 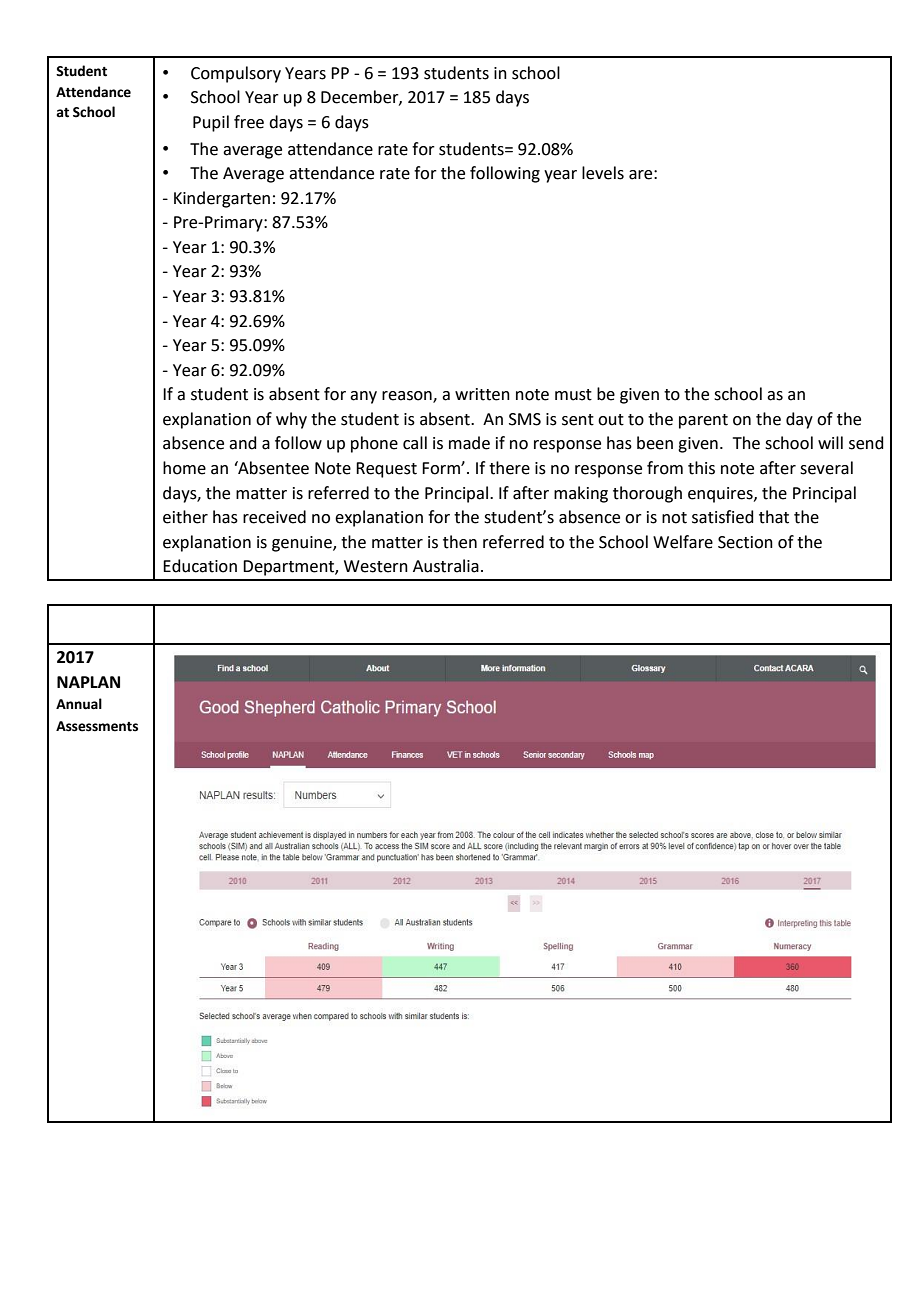 What do you see at coordinates (236, 74) in the image?
I see `Compulsory` at bounding box center [236, 74].
